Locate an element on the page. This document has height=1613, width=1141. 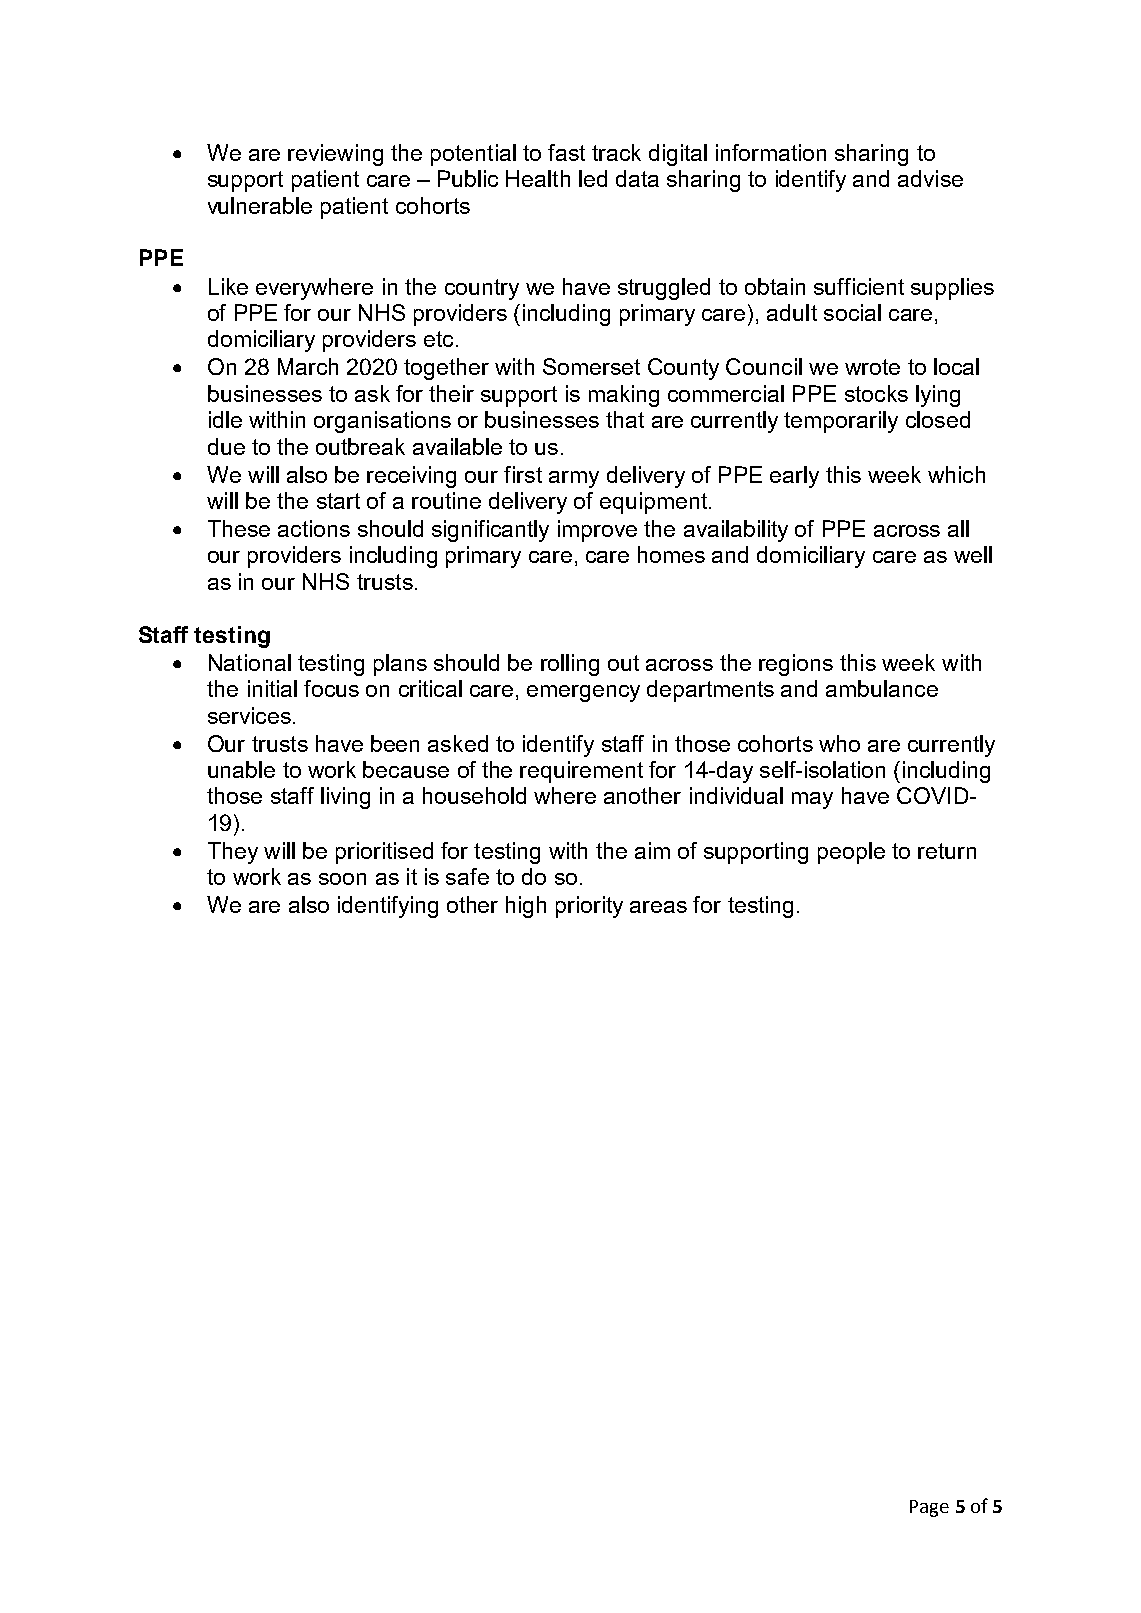
priority is located at coordinates (589, 907).
